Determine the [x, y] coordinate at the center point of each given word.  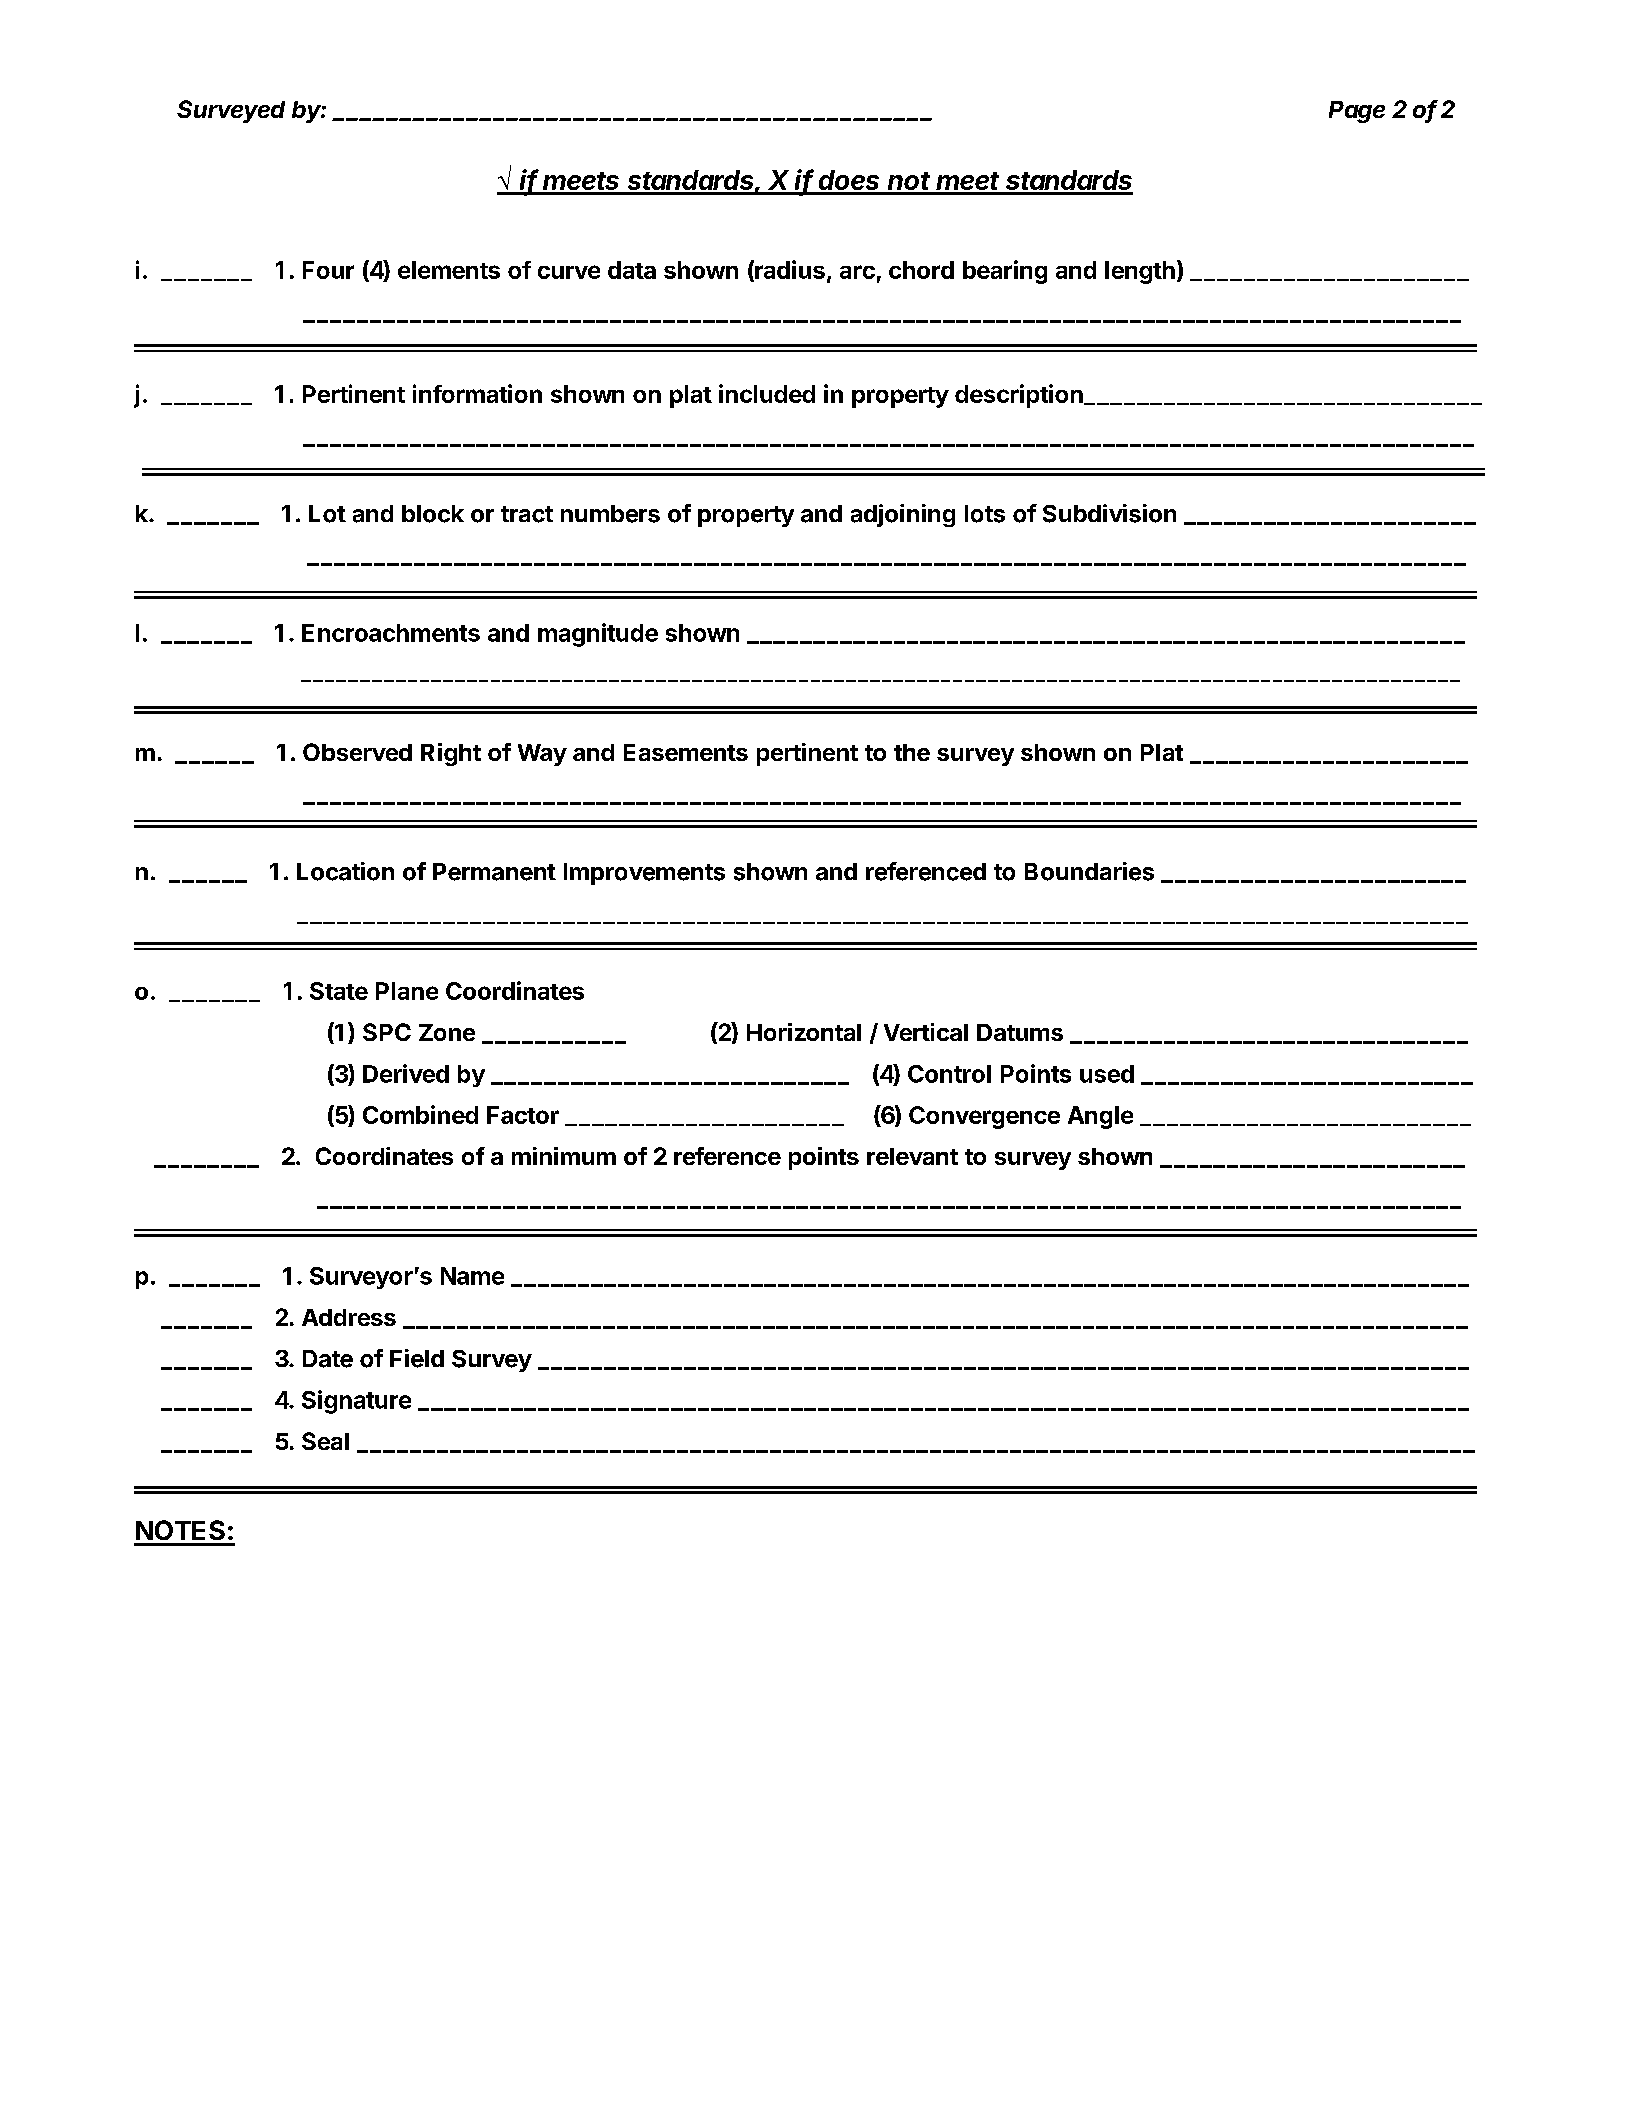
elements [449, 270]
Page [1357, 112]
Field [417, 1358]
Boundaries [1089, 871]
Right [451, 754]
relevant [912, 1156]
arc [857, 272]
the [912, 752]
